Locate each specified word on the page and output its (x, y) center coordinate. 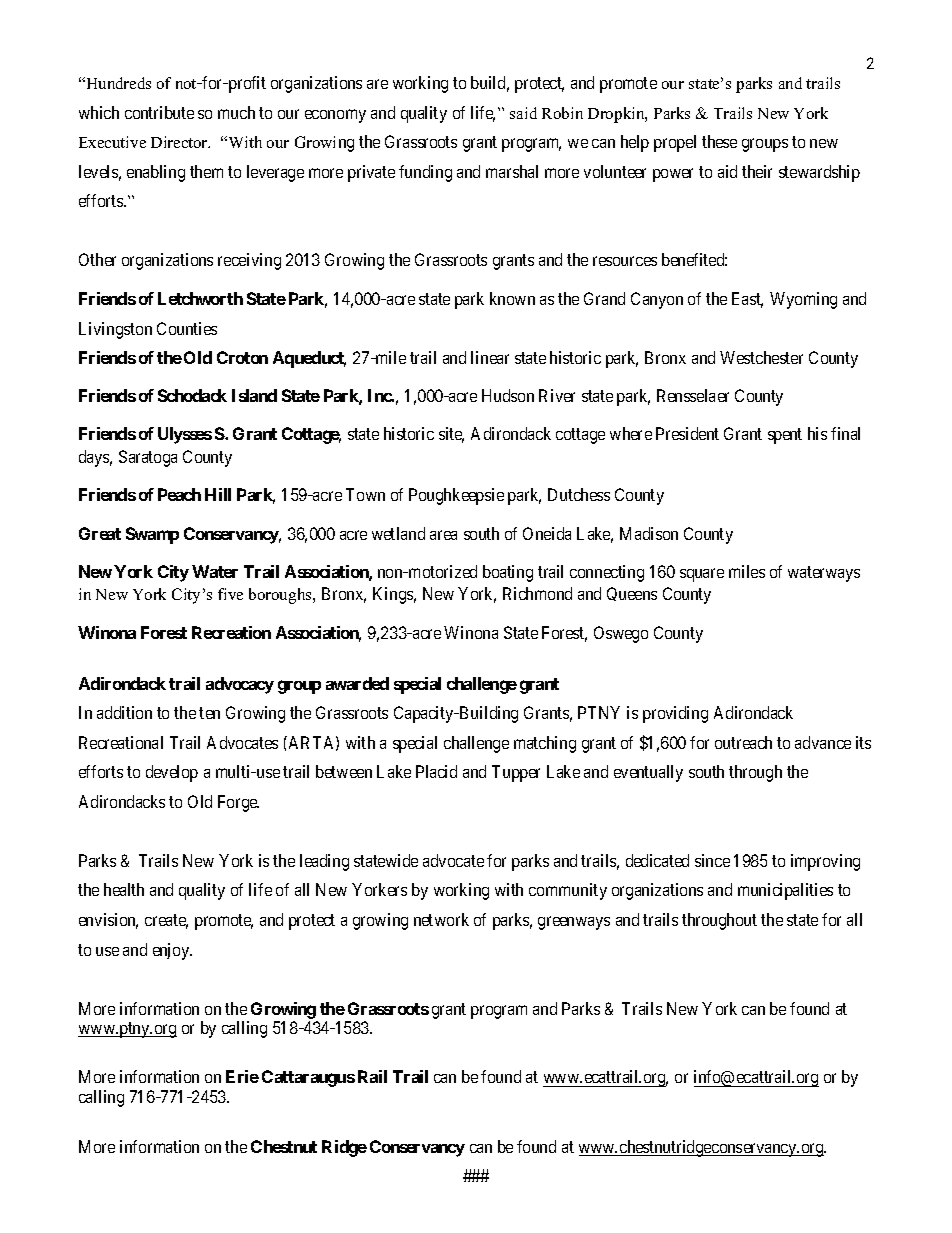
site (451, 435)
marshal (512, 171)
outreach (743, 742)
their (757, 171)
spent (785, 436)
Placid (436, 771)
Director (180, 142)
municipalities (785, 891)
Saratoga (148, 458)
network (441, 919)
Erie (242, 1076)
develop (172, 773)
